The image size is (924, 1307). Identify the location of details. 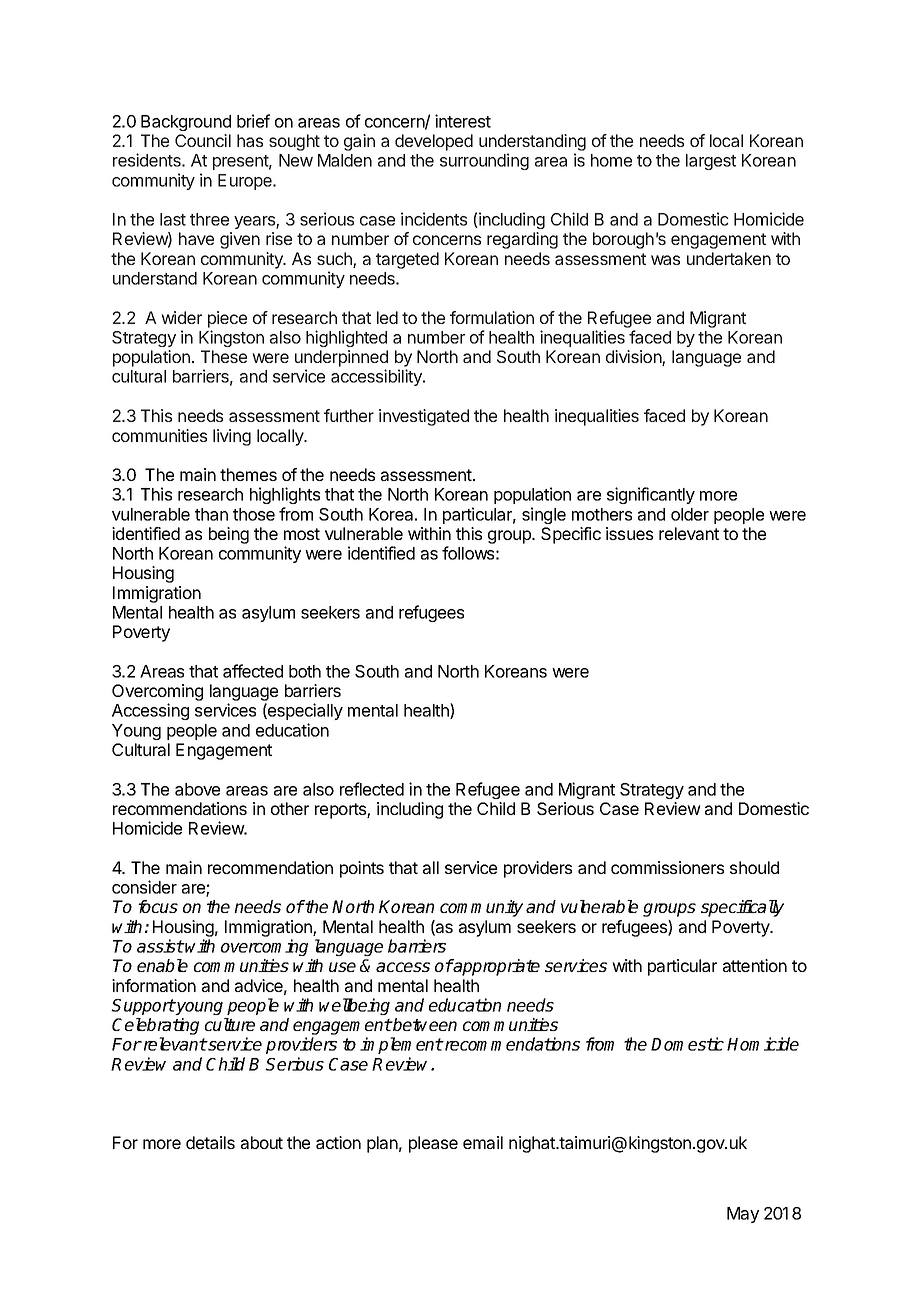
(210, 1142).
